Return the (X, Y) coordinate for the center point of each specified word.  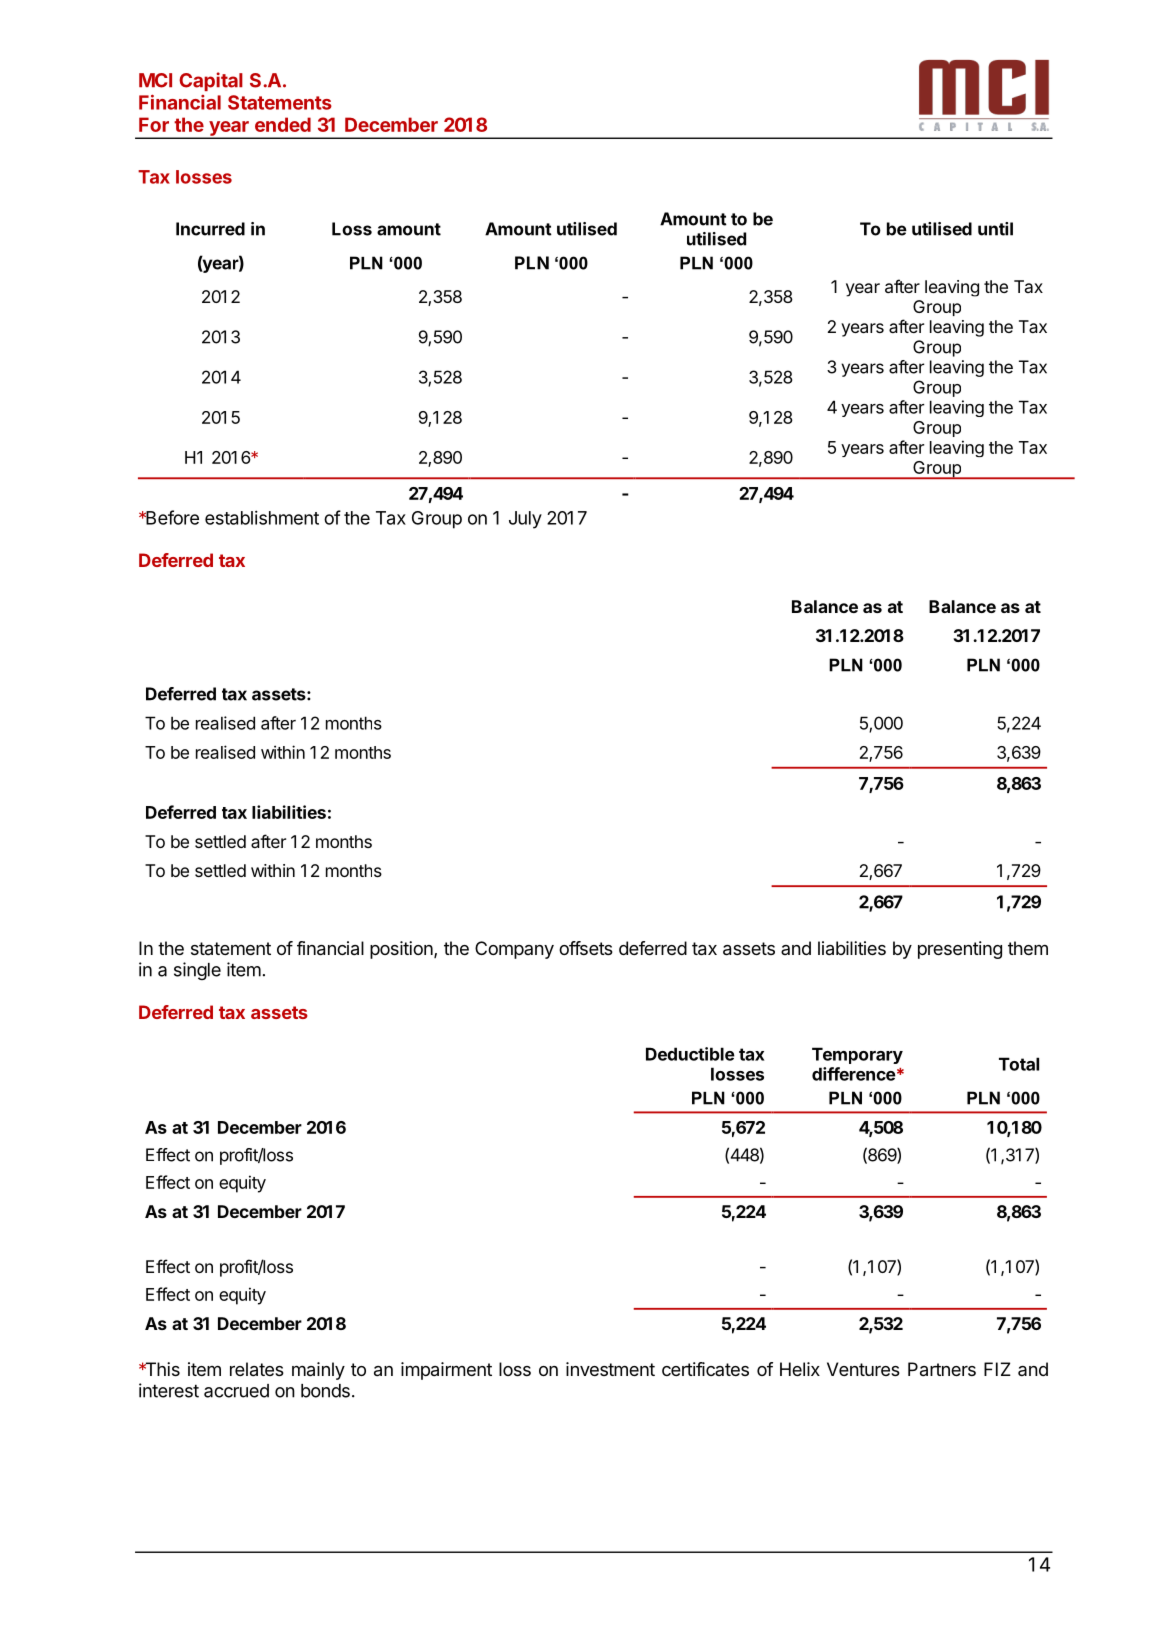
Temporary (857, 1055)
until (995, 229)
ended (283, 124)
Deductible (690, 1054)
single (197, 971)
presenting (960, 950)
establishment (262, 517)
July (525, 520)
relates (257, 1369)
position (401, 950)
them (1028, 948)
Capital (211, 81)
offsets (586, 948)
